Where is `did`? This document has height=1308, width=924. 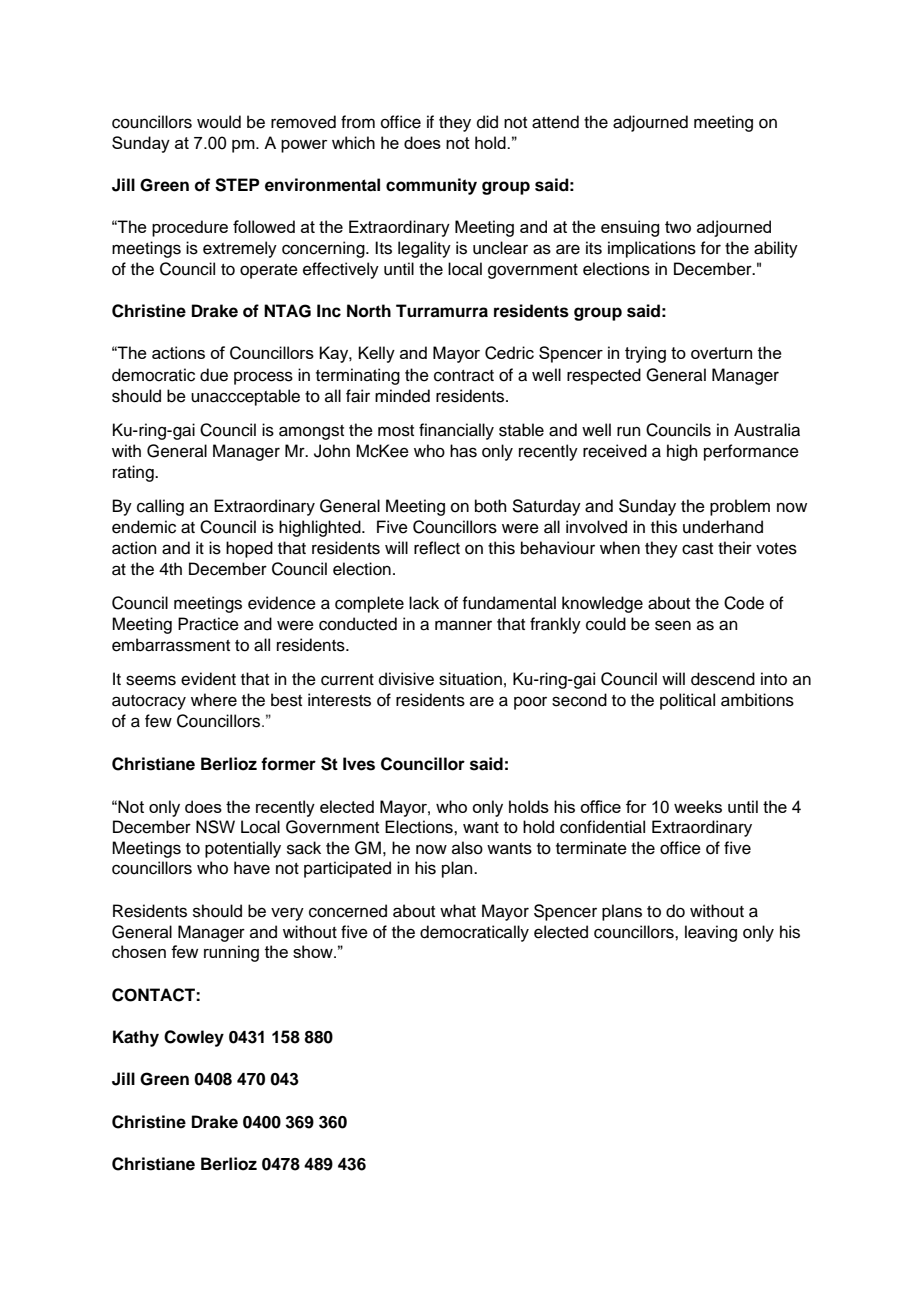 did is located at coordinates (487, 122).
